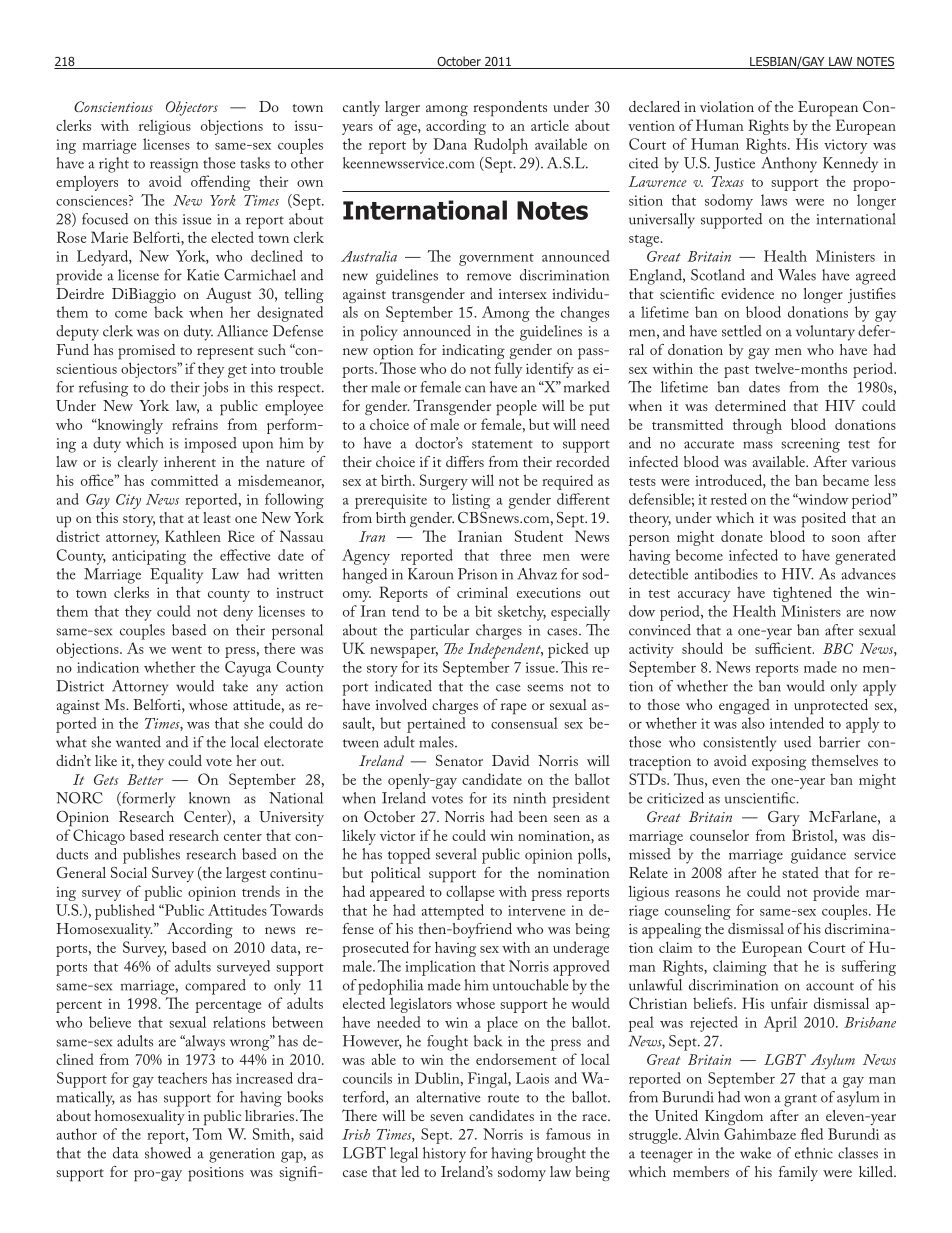 Image resolution: width=952 pixels, height=1233 pixels. I want to click on particular, so click(439, 632).
